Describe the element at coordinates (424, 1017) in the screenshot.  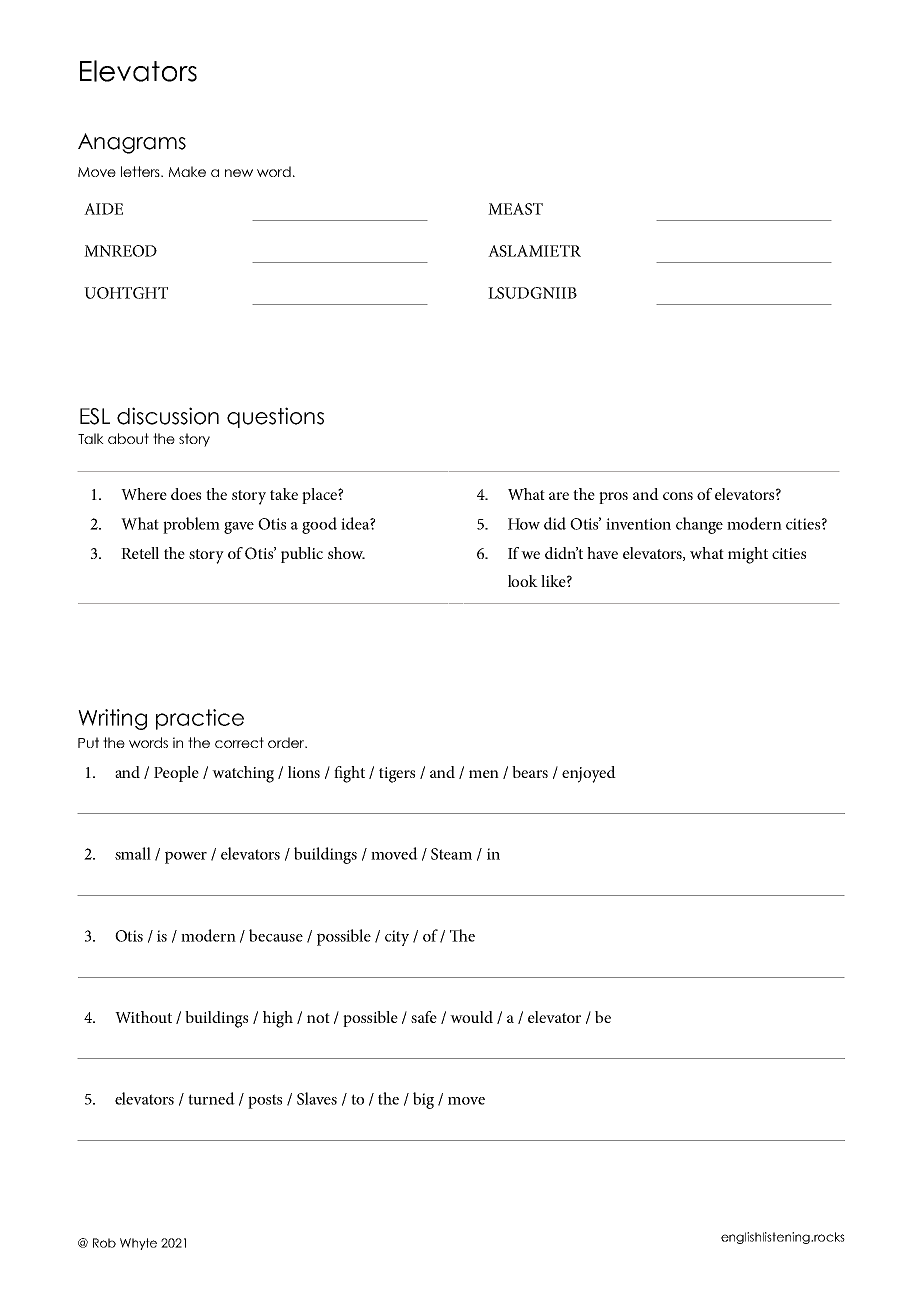
I see `safe` at that location.
